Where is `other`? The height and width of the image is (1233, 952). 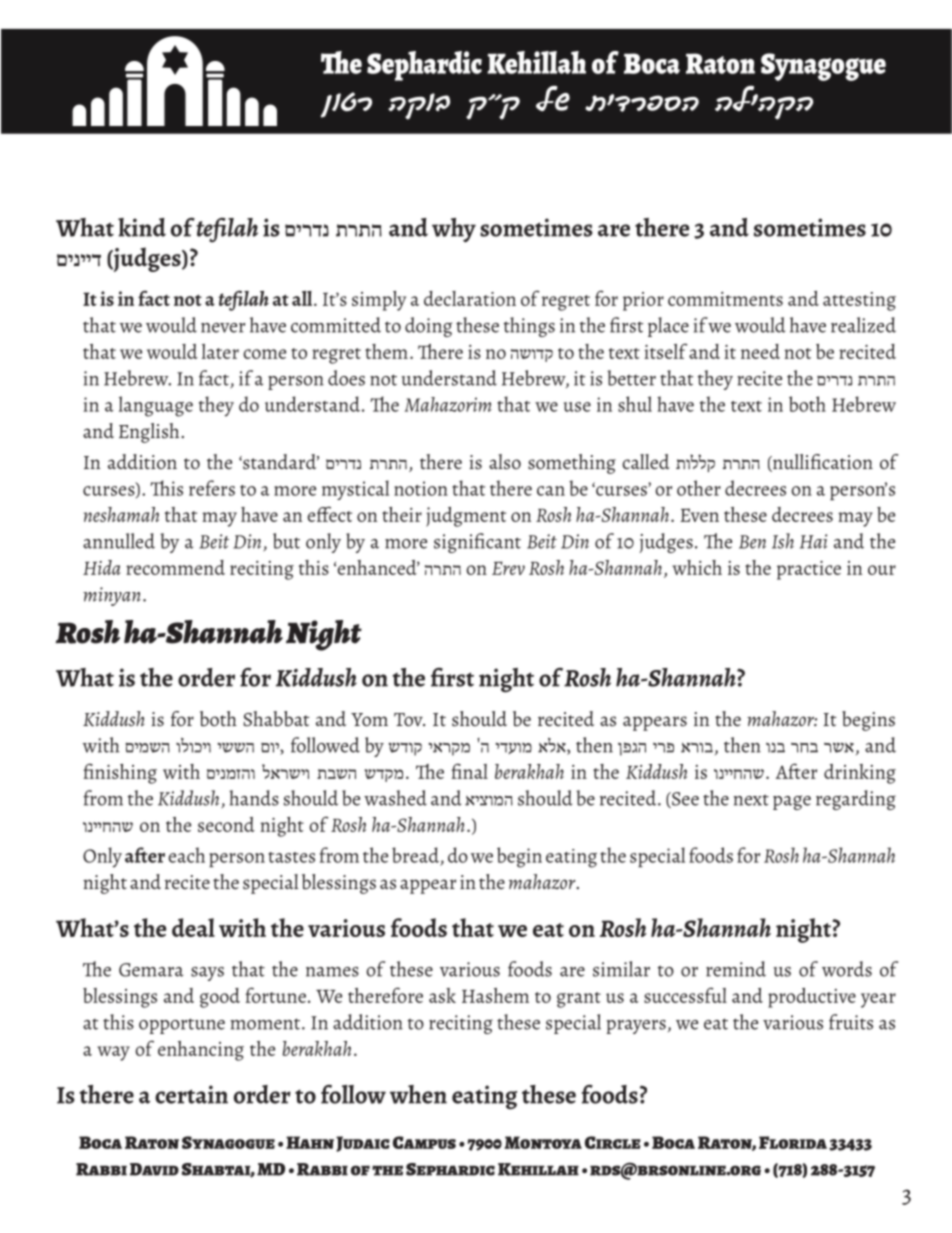 other is located at coordinates (699, 488).
